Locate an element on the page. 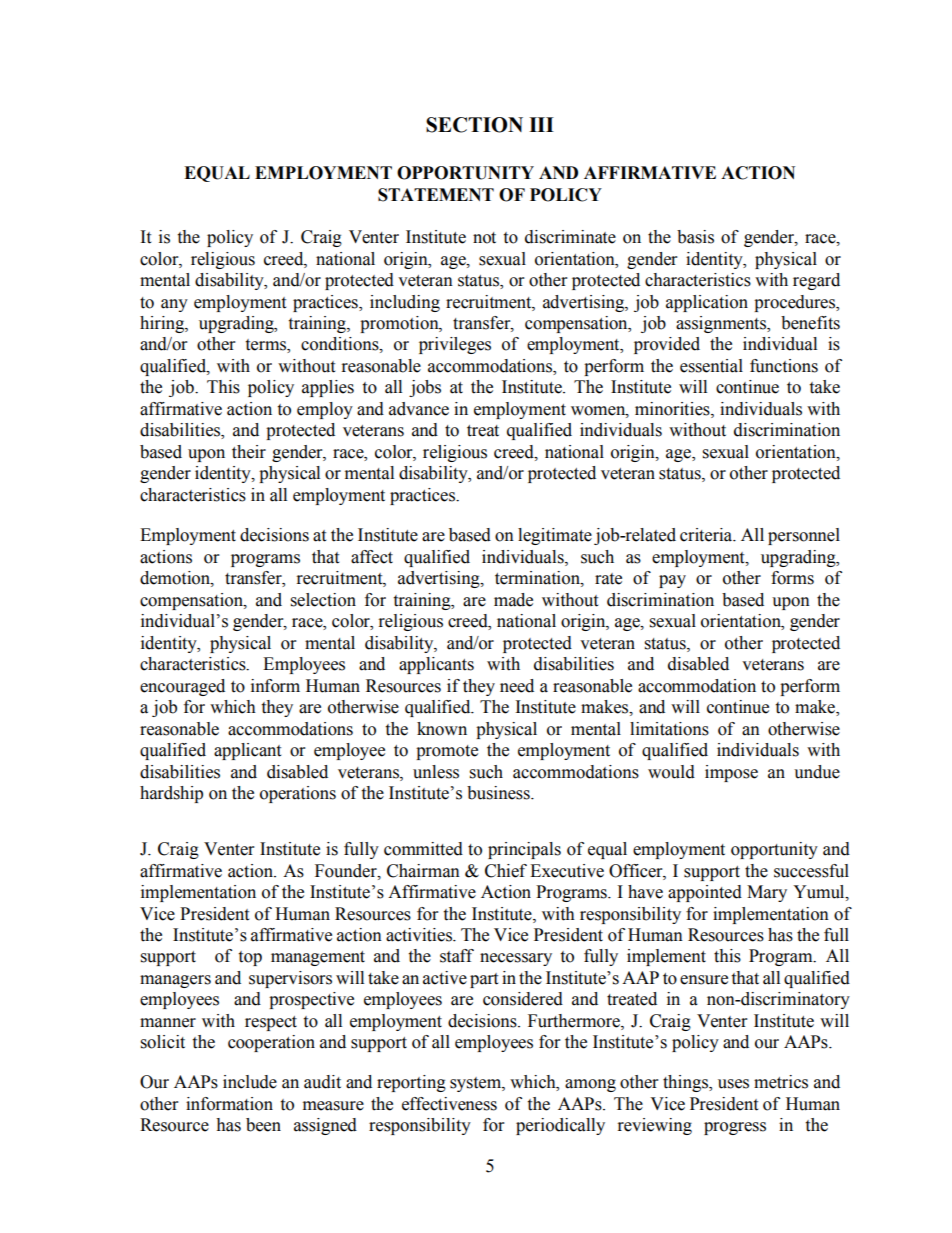  forms is located at coordinates (792, 578).
